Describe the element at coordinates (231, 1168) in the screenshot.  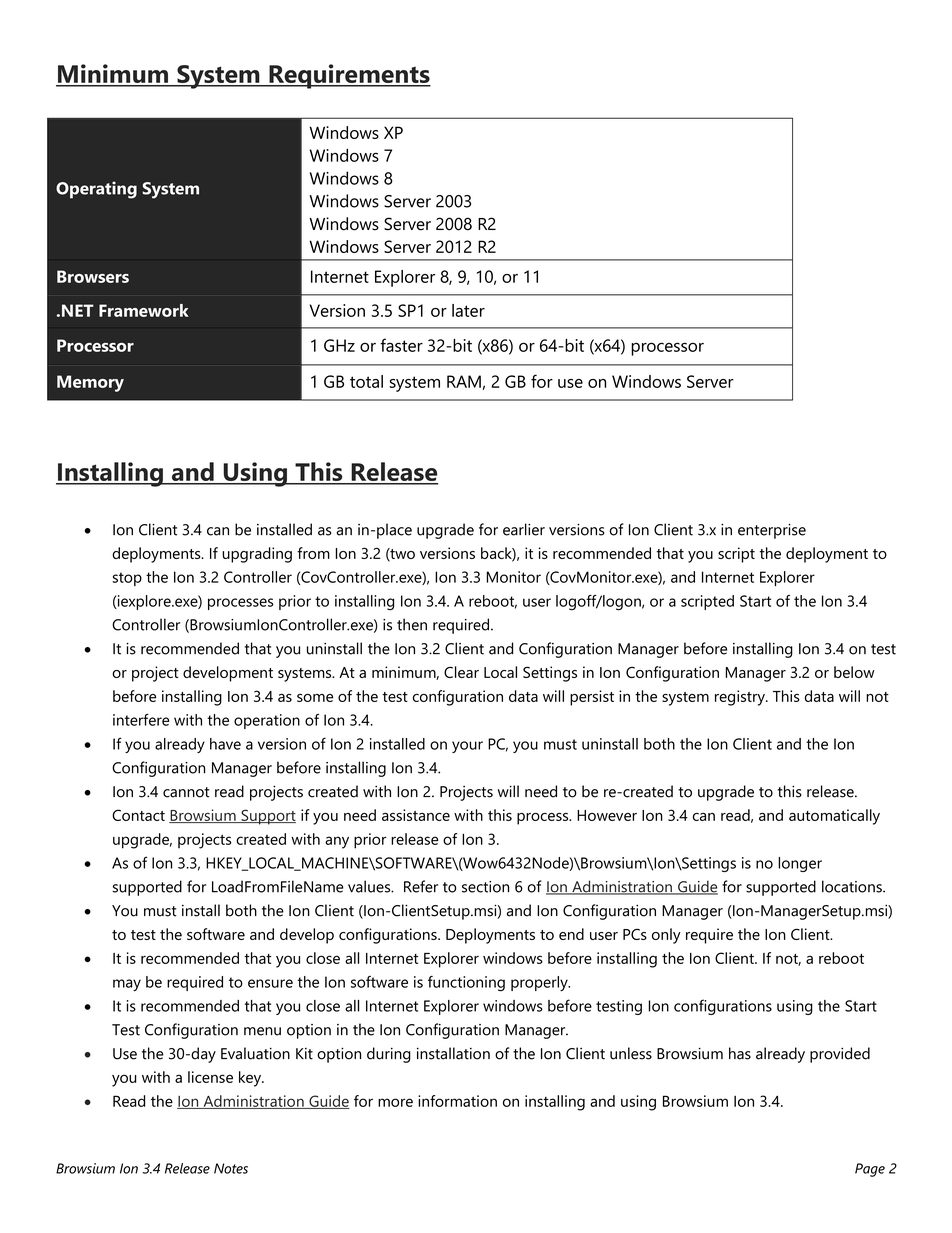
I see `Notes` at that location.
